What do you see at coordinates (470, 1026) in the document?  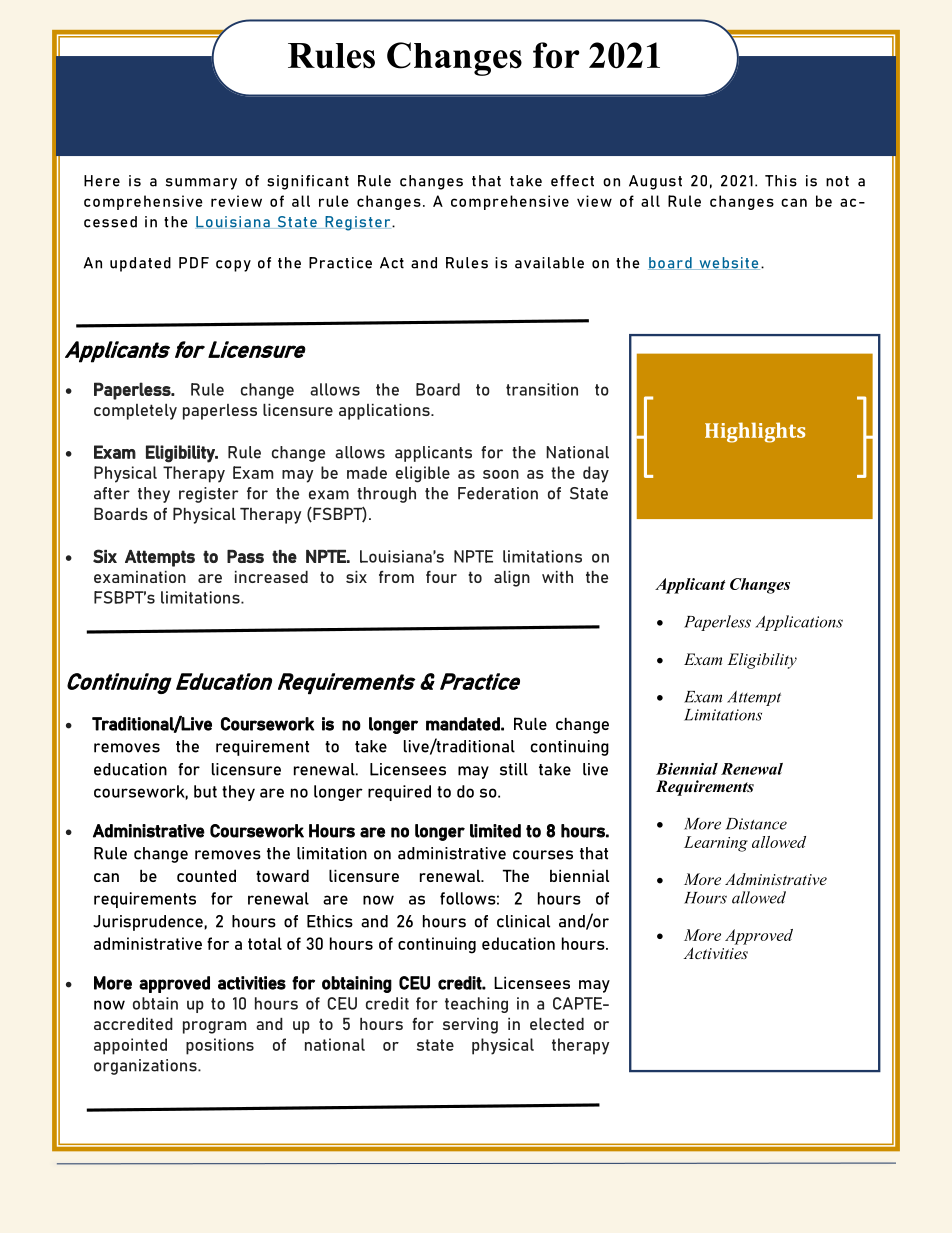 I see `serving` at bounding box center [470, 1026].
